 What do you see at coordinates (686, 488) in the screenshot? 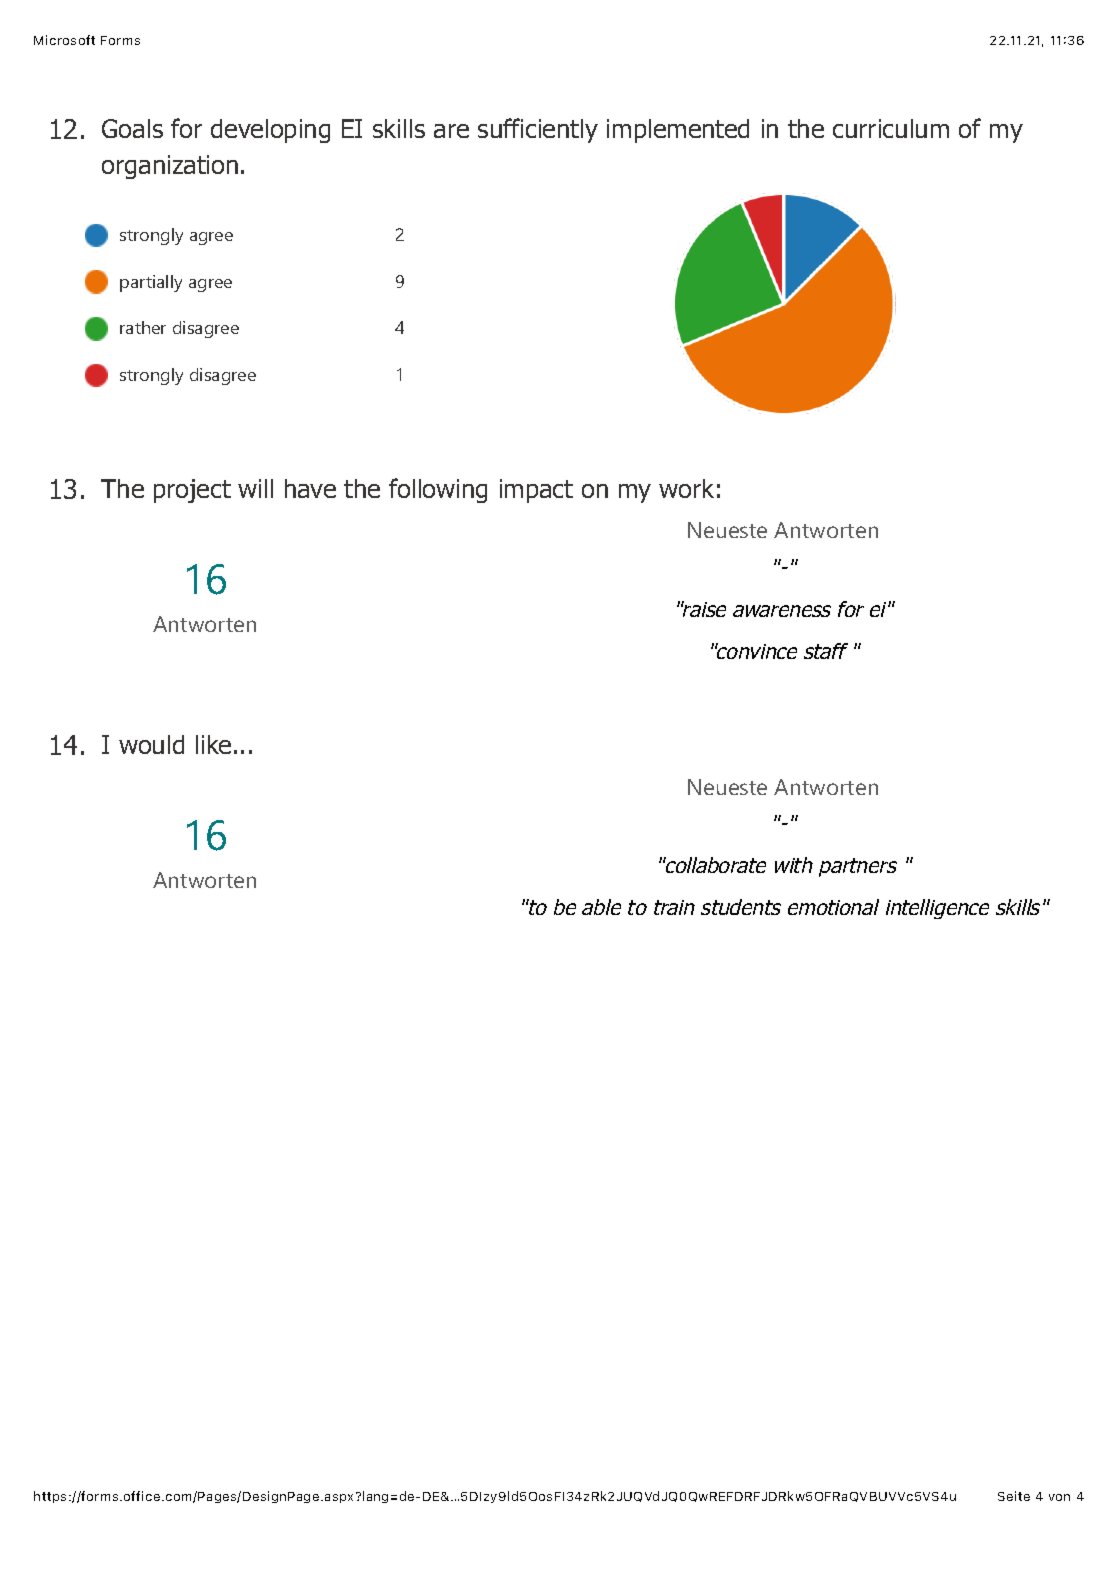
I see `work` at bounding box center [686, 488].
